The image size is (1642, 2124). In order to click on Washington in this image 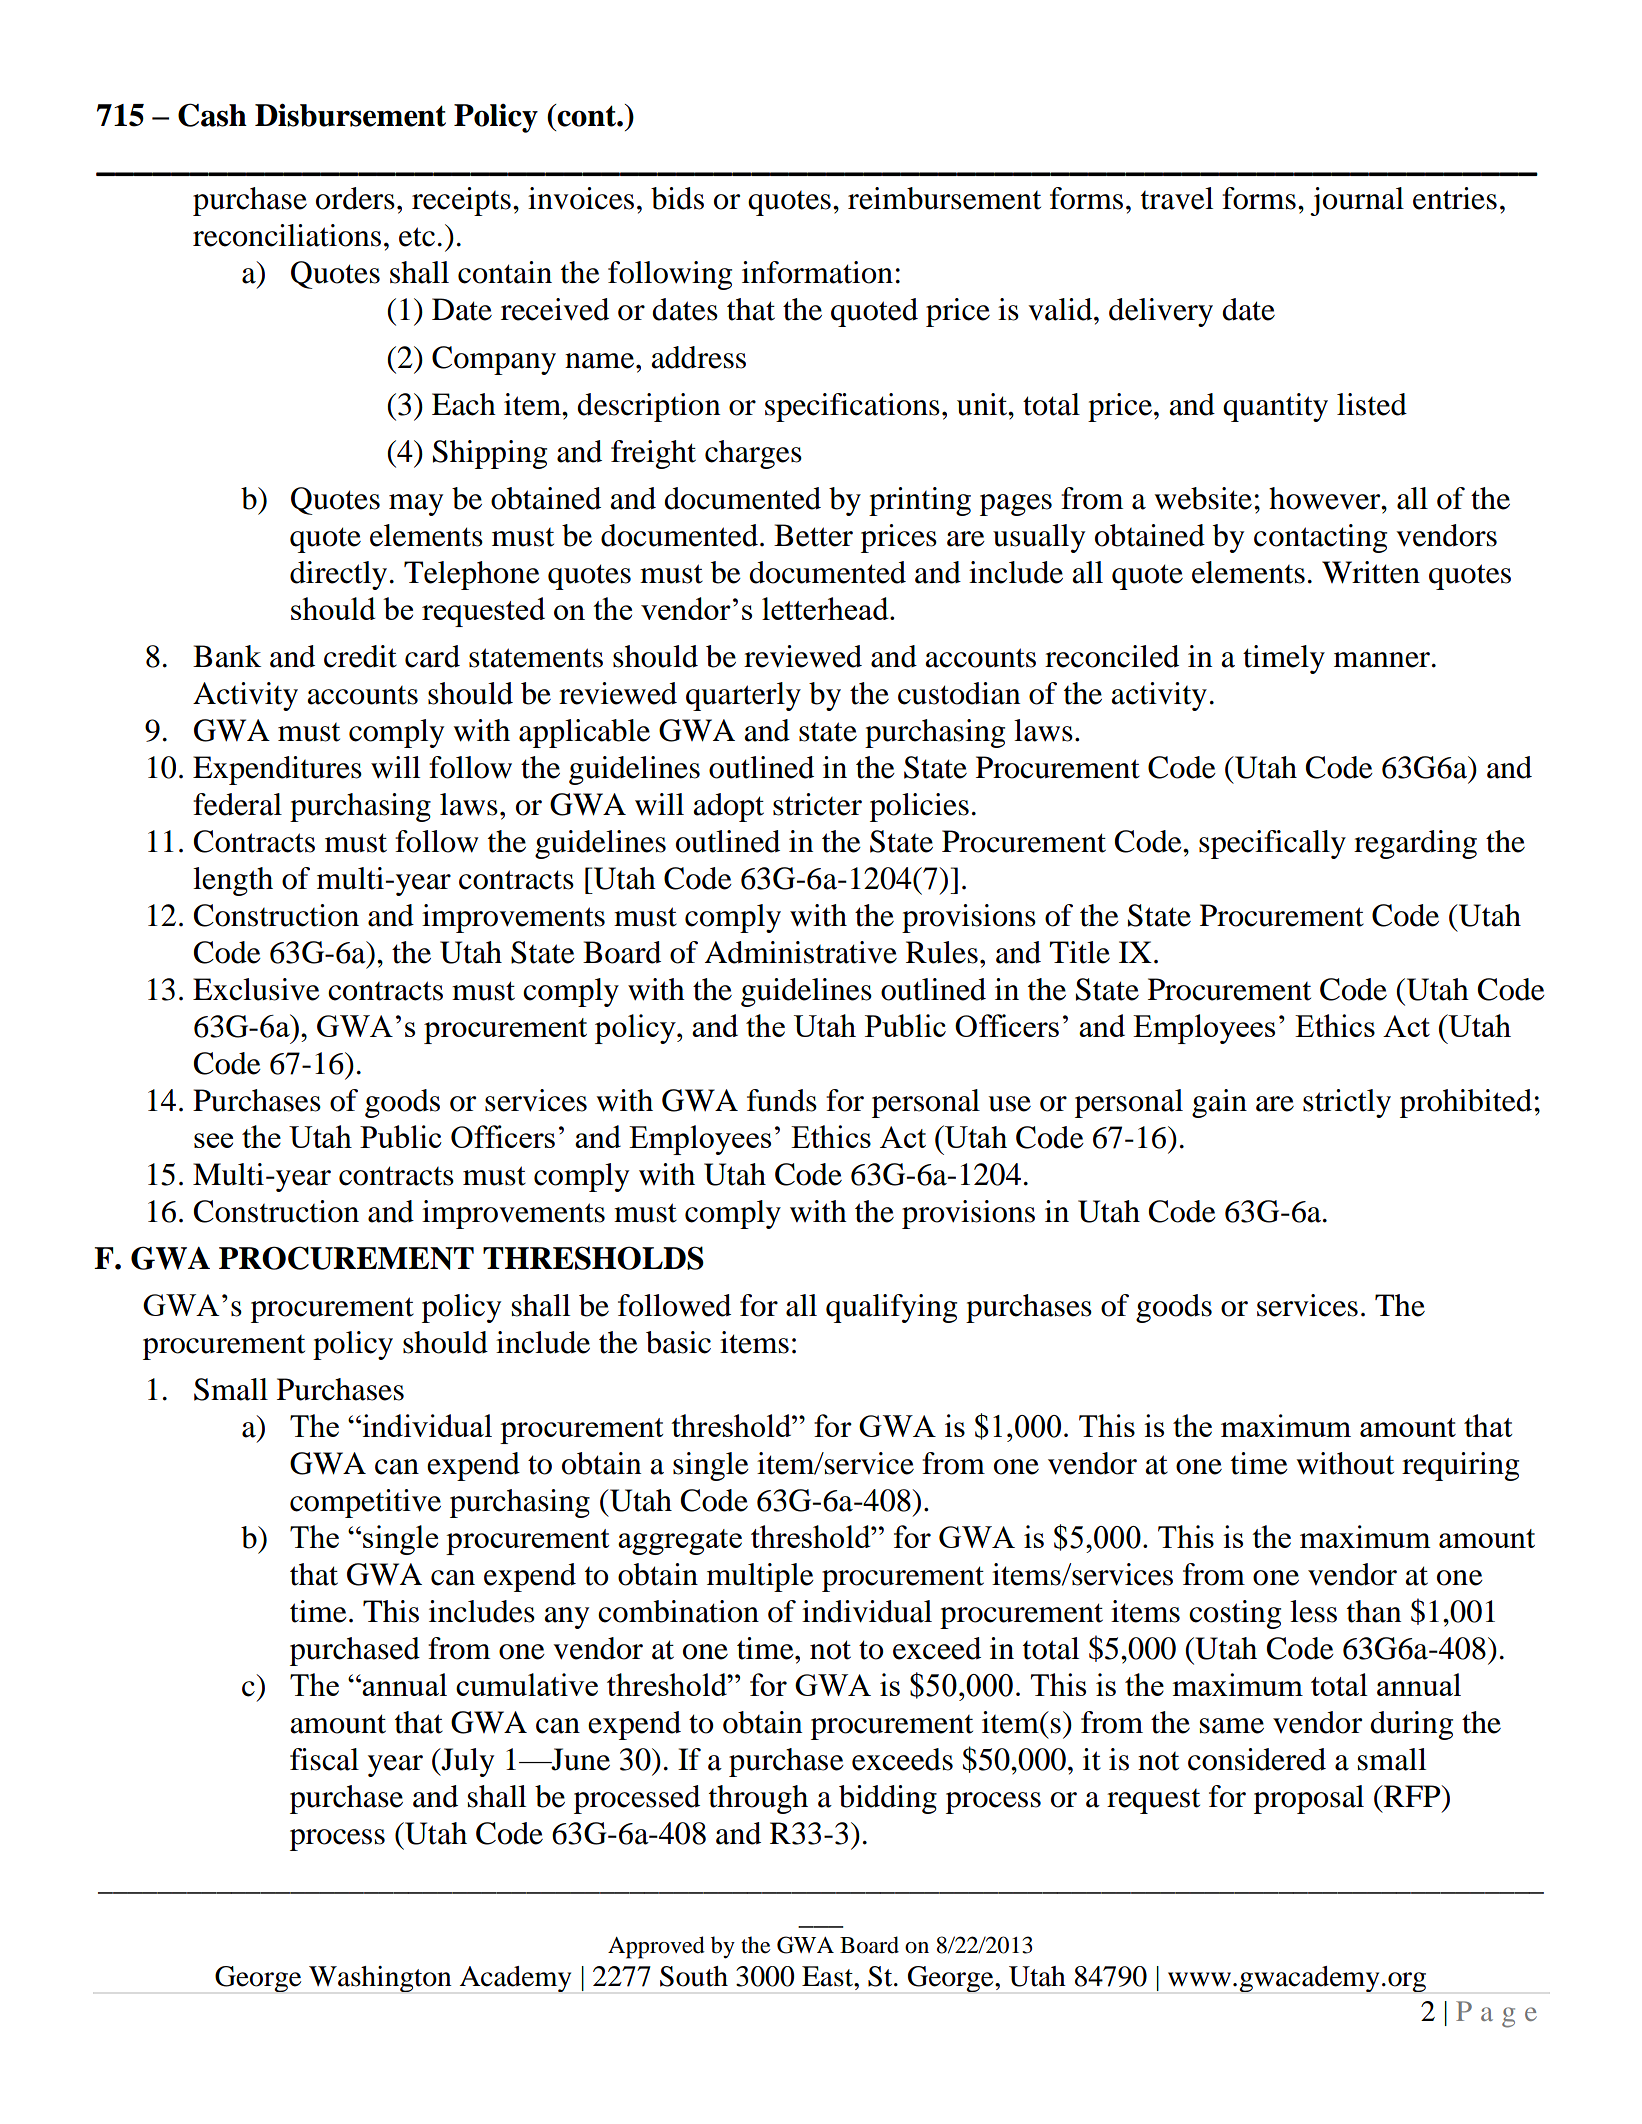, I will do `click(380, 1979)`.
